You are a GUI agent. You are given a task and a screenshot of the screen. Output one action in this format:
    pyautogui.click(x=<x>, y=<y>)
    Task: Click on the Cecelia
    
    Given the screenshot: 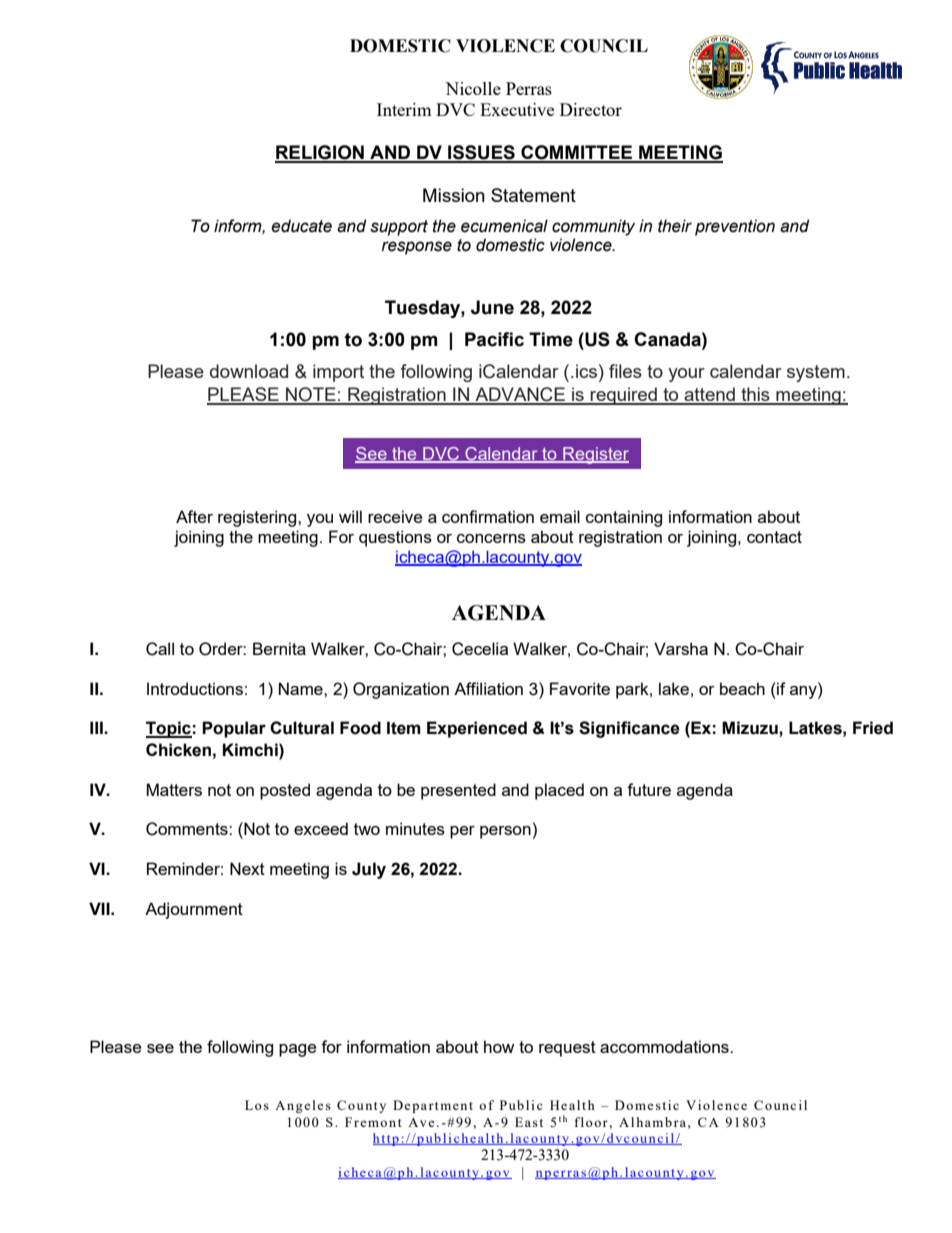 What is the action you would take?
    pyautogui.click(x=480, y=649)
